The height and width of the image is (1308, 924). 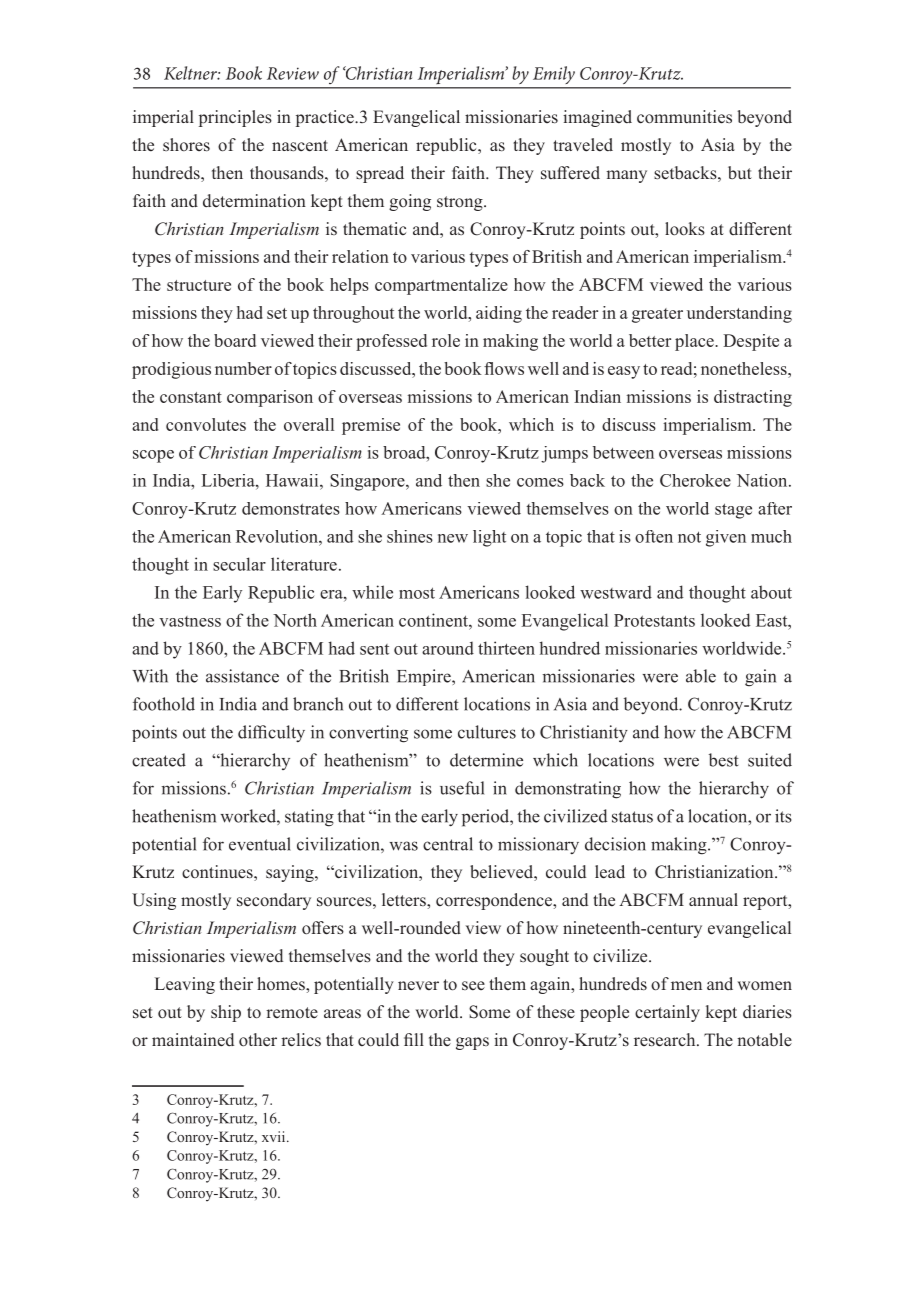 What do you see at coordinates (190, 621) in the image?
I see `vastness` at bounding box center [190, 621].
